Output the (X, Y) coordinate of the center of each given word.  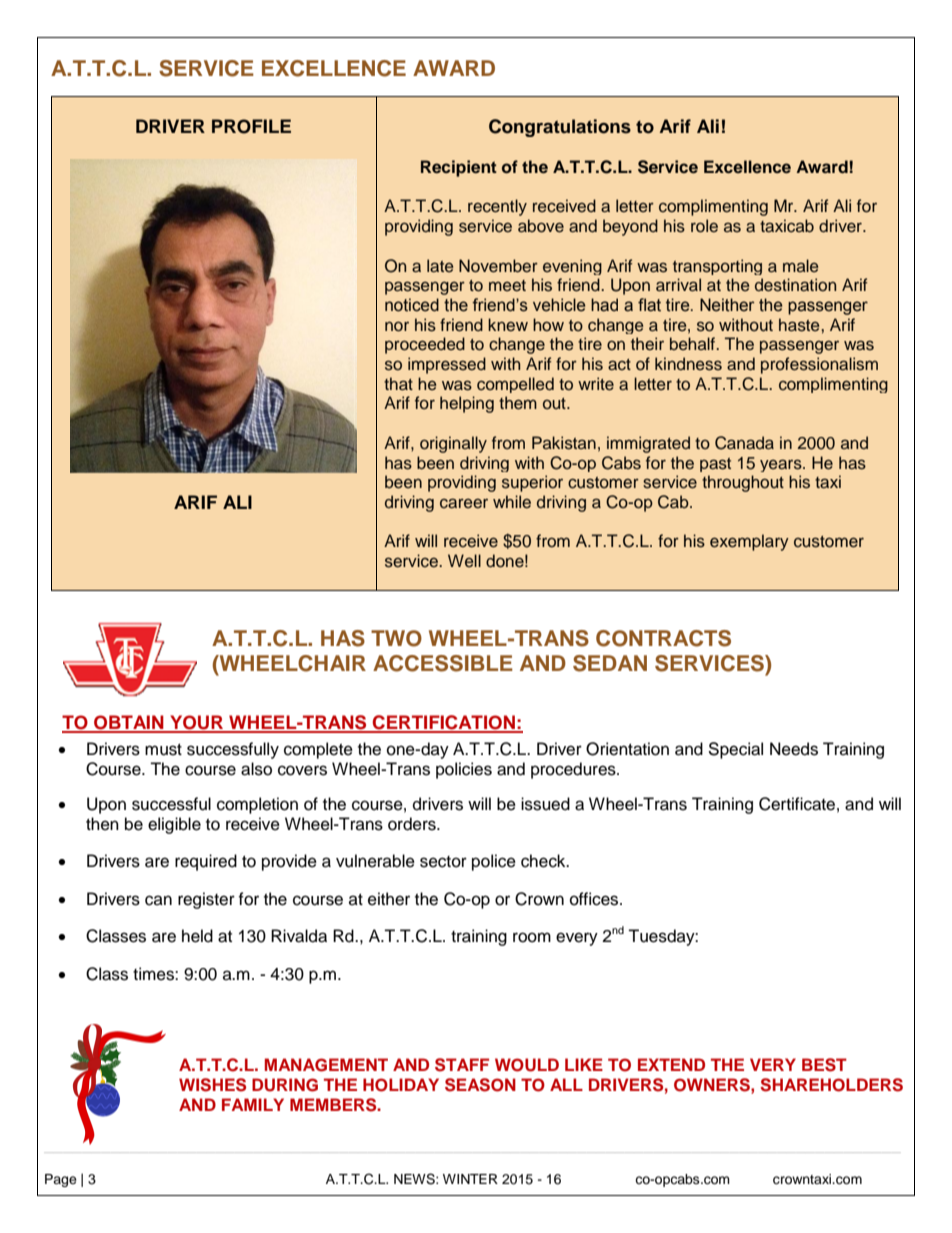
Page (61, 1180)
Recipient (459, 168)
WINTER (470, 1179)
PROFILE (251, 126)
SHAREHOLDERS (831, 1085)
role (704, 226)
